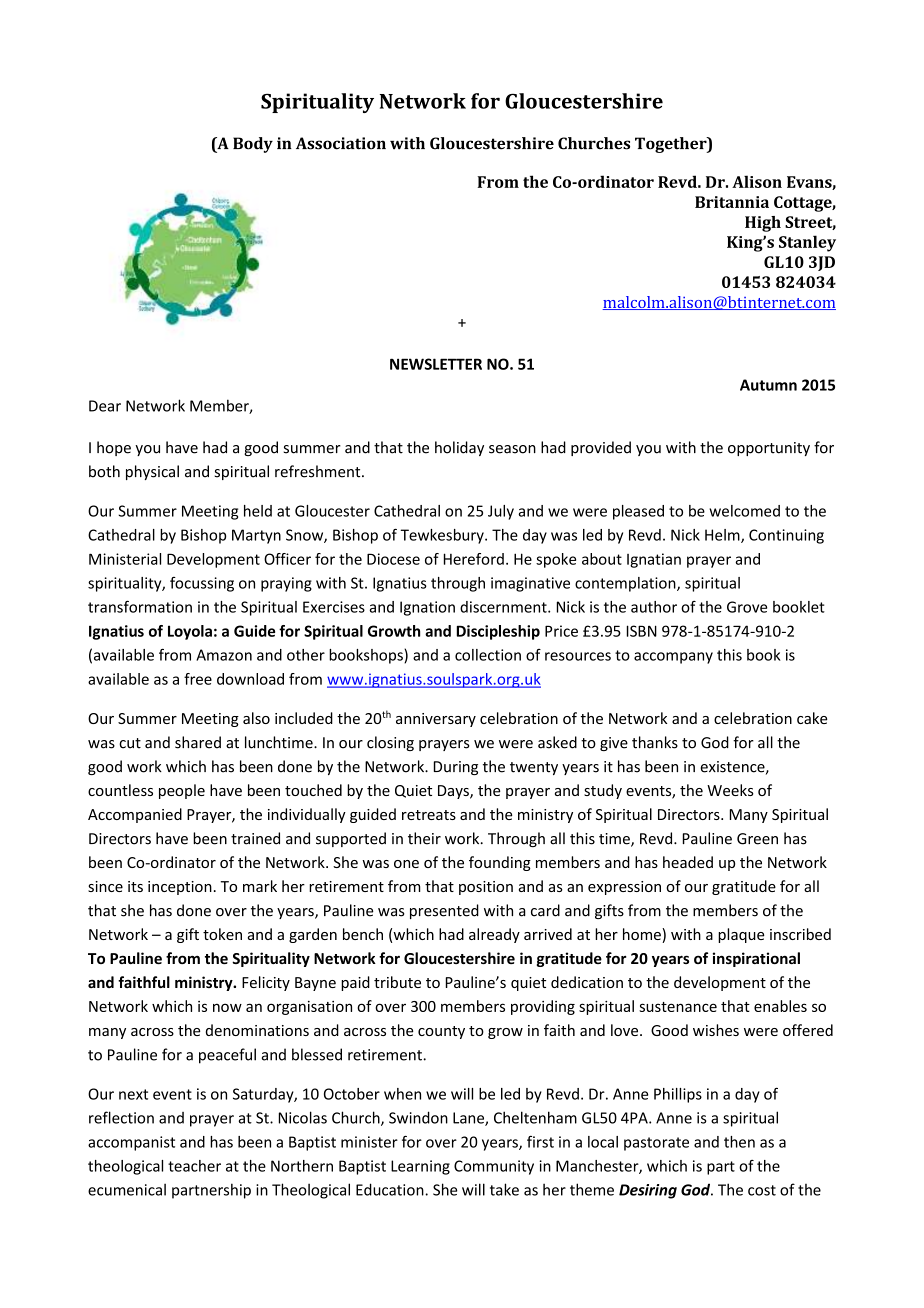 This image has width=924, height=1308. I want to click on physical, so click(152, 472).
